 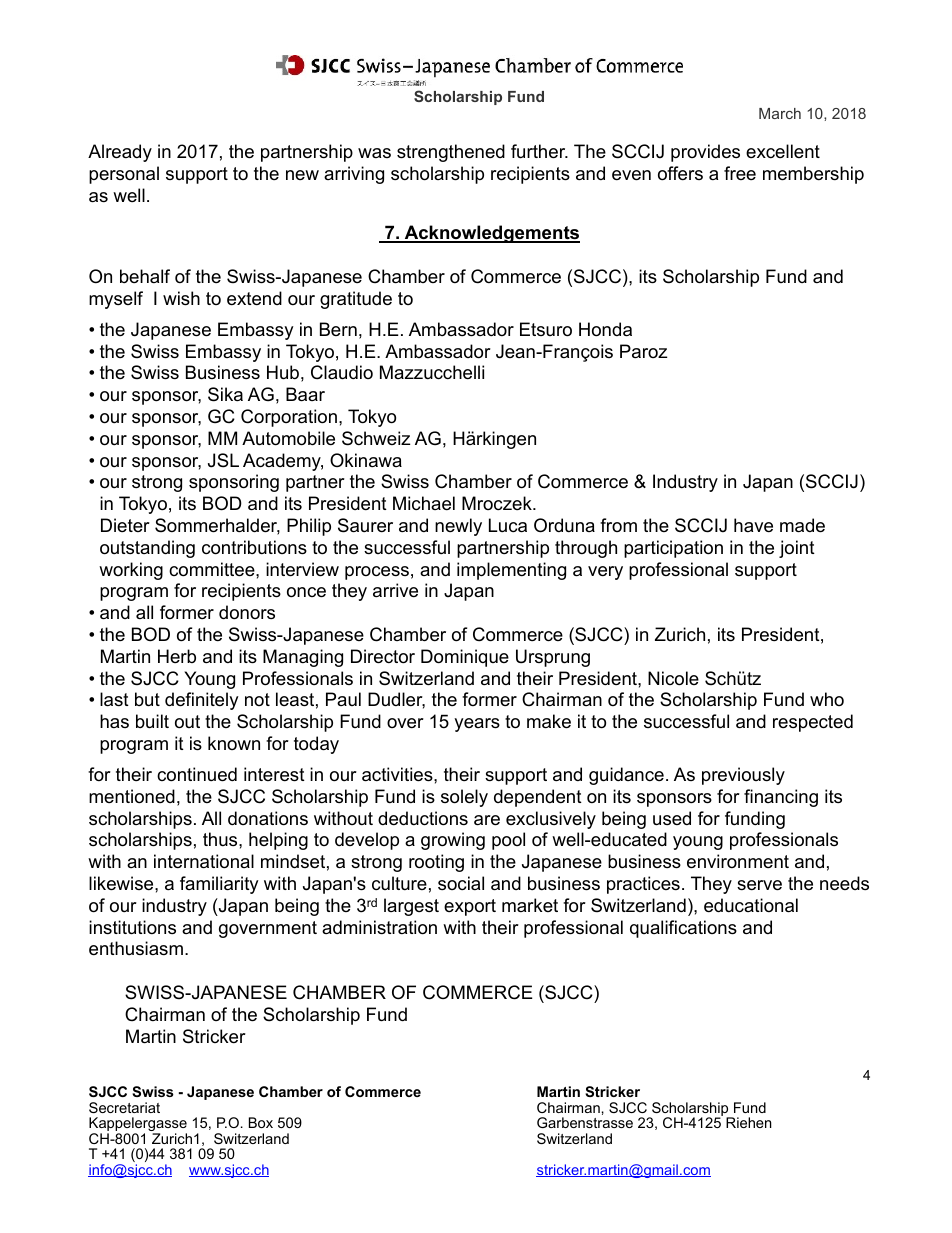 I want to click on strengthened, so click(x=451, y=153).
